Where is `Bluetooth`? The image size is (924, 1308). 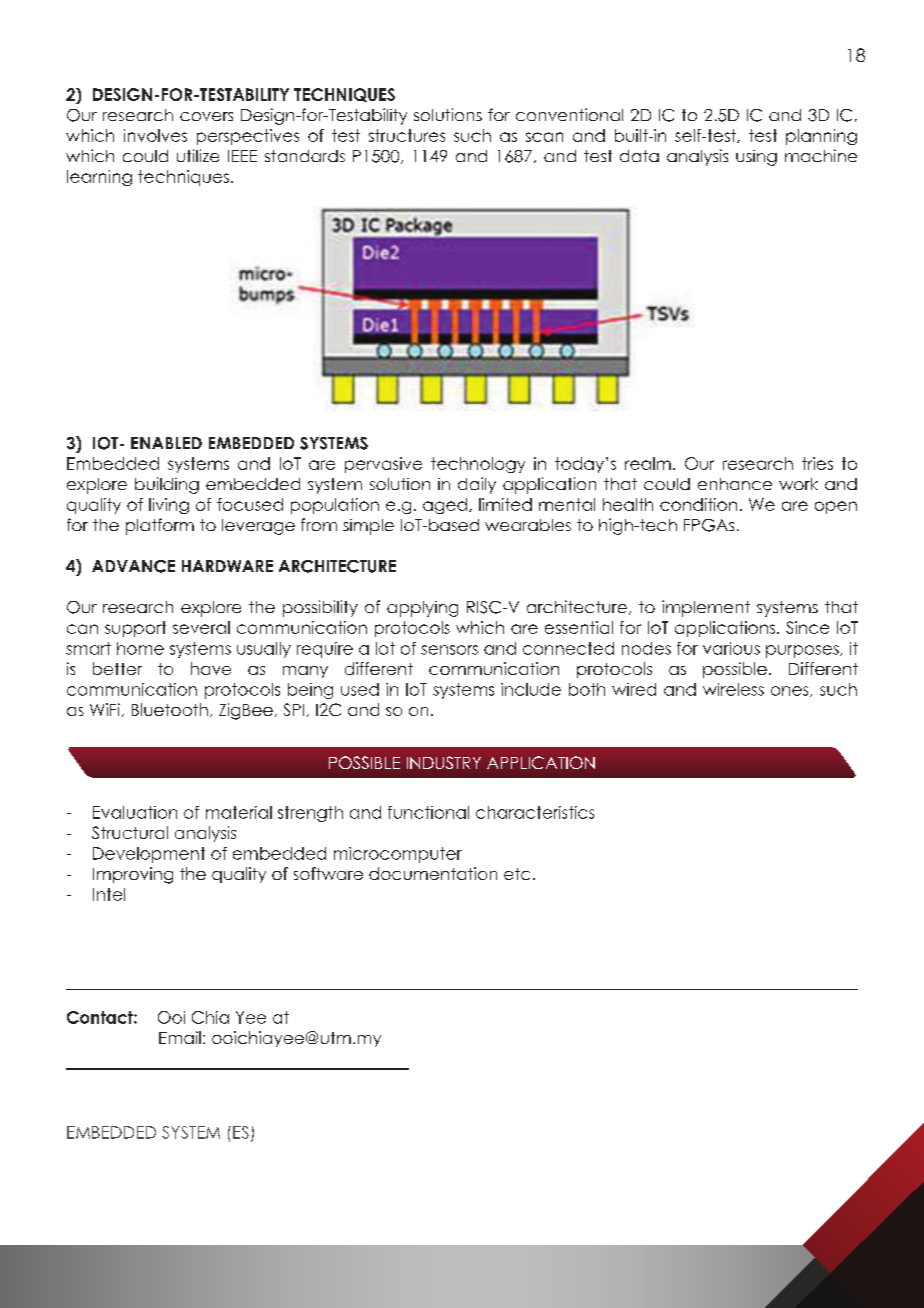
Bluetooth is located at coordinates (170, 709).
